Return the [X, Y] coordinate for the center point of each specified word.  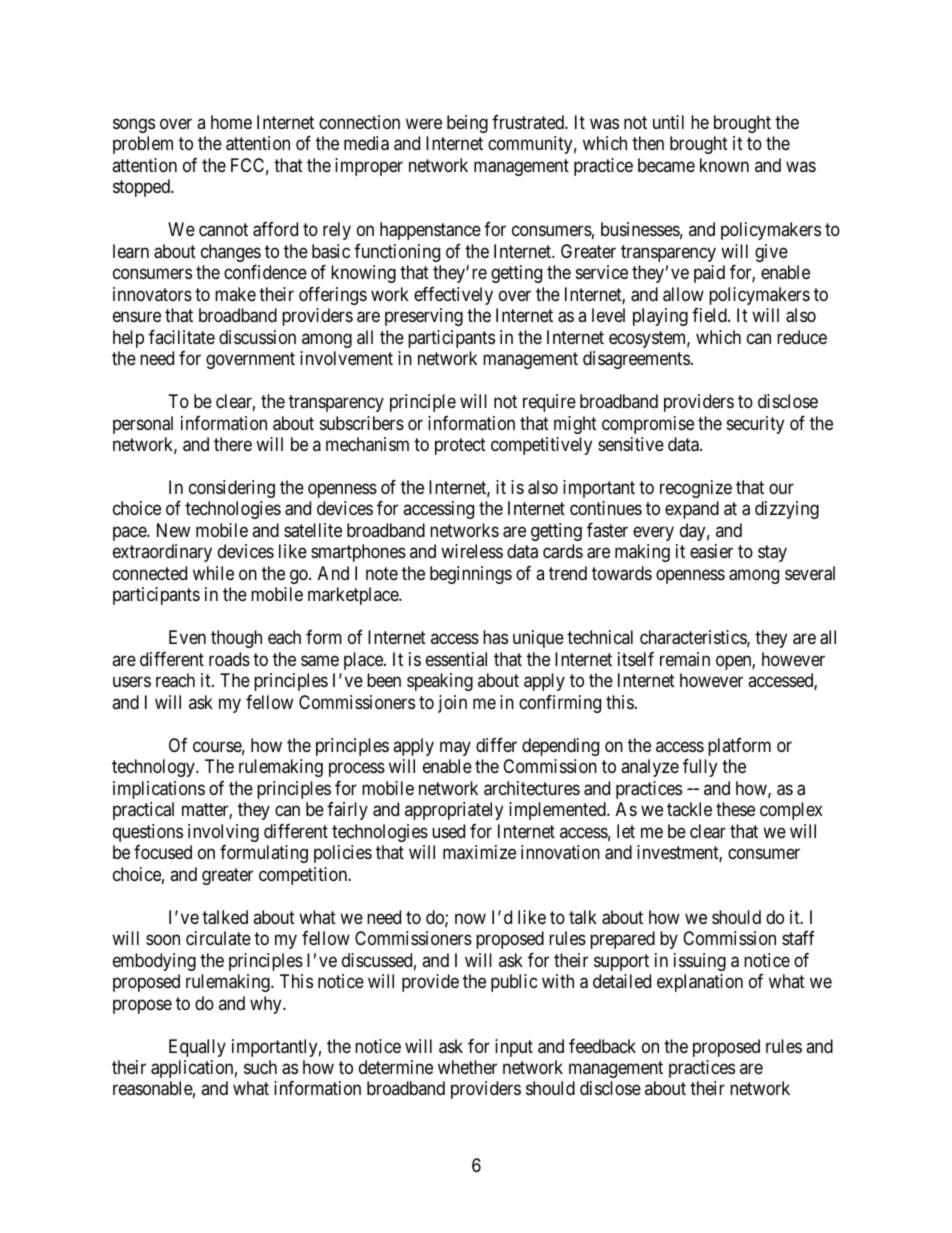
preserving [424, 317]
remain [685, 659]
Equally [197, 1048]
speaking [440, 682]
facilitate [182, 337]
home [231, 122]
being [467, 124]
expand [692, 510]
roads [229, 659]
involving [223, 833]
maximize [479, 852]
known [724, 165]
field [710, 315]
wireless [472, 551]
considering [232, 489]
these [735, 809]
